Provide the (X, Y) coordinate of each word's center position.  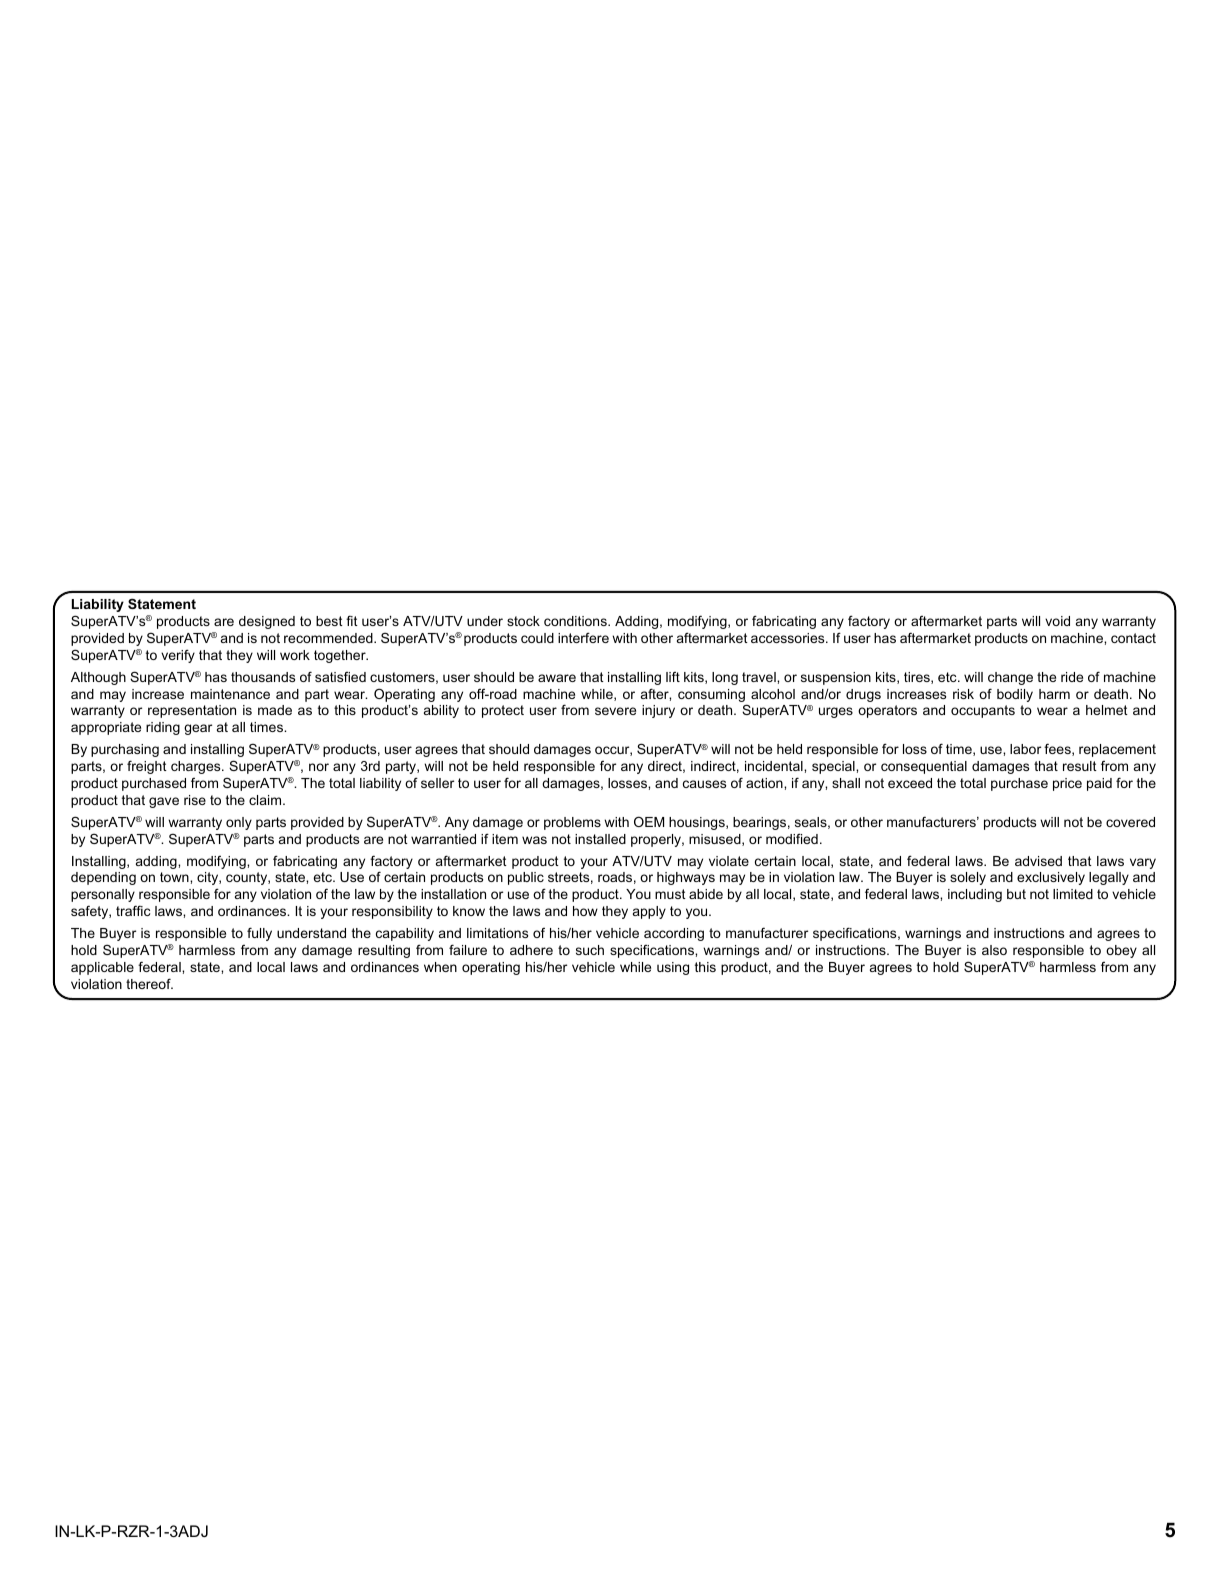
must (670, 894)
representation (192, 711)
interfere (583, 637)
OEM (649, 821)
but (1016, 894)
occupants (983, 711)
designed (267, 622)
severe (615, 711)
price (1067, 784)
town (175, 877)
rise (195, 800)
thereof (149, 983)
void (1057, 621)
